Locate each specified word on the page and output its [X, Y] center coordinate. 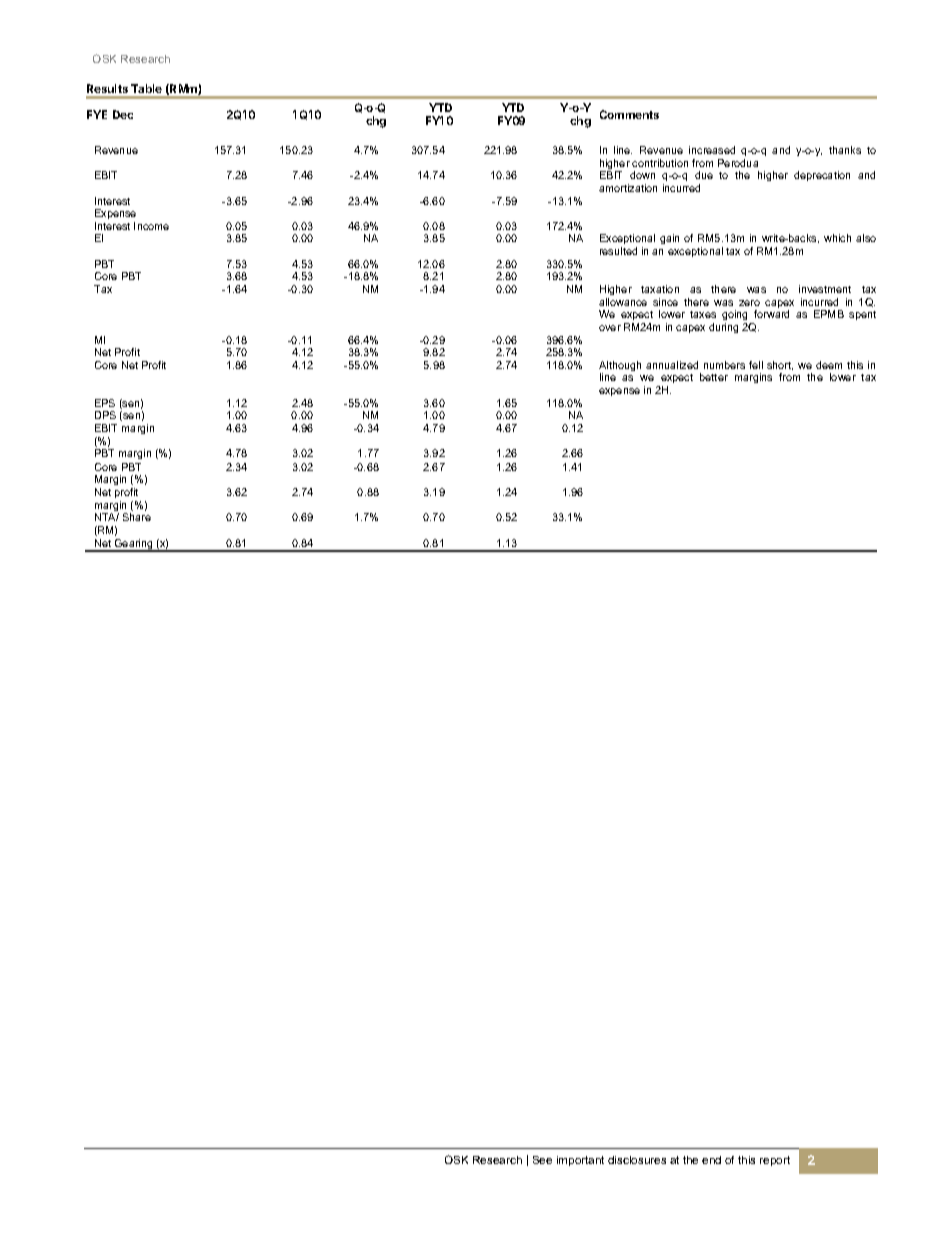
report [775, 1161]
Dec [123, 114]
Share [137, 517]
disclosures [637, 1160]
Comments [629, 114]
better [714, 377]
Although [620, 367]
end [711, 1160]
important [580, 1161]
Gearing [134, 545]
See [542, 1160]
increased [712, 150]
